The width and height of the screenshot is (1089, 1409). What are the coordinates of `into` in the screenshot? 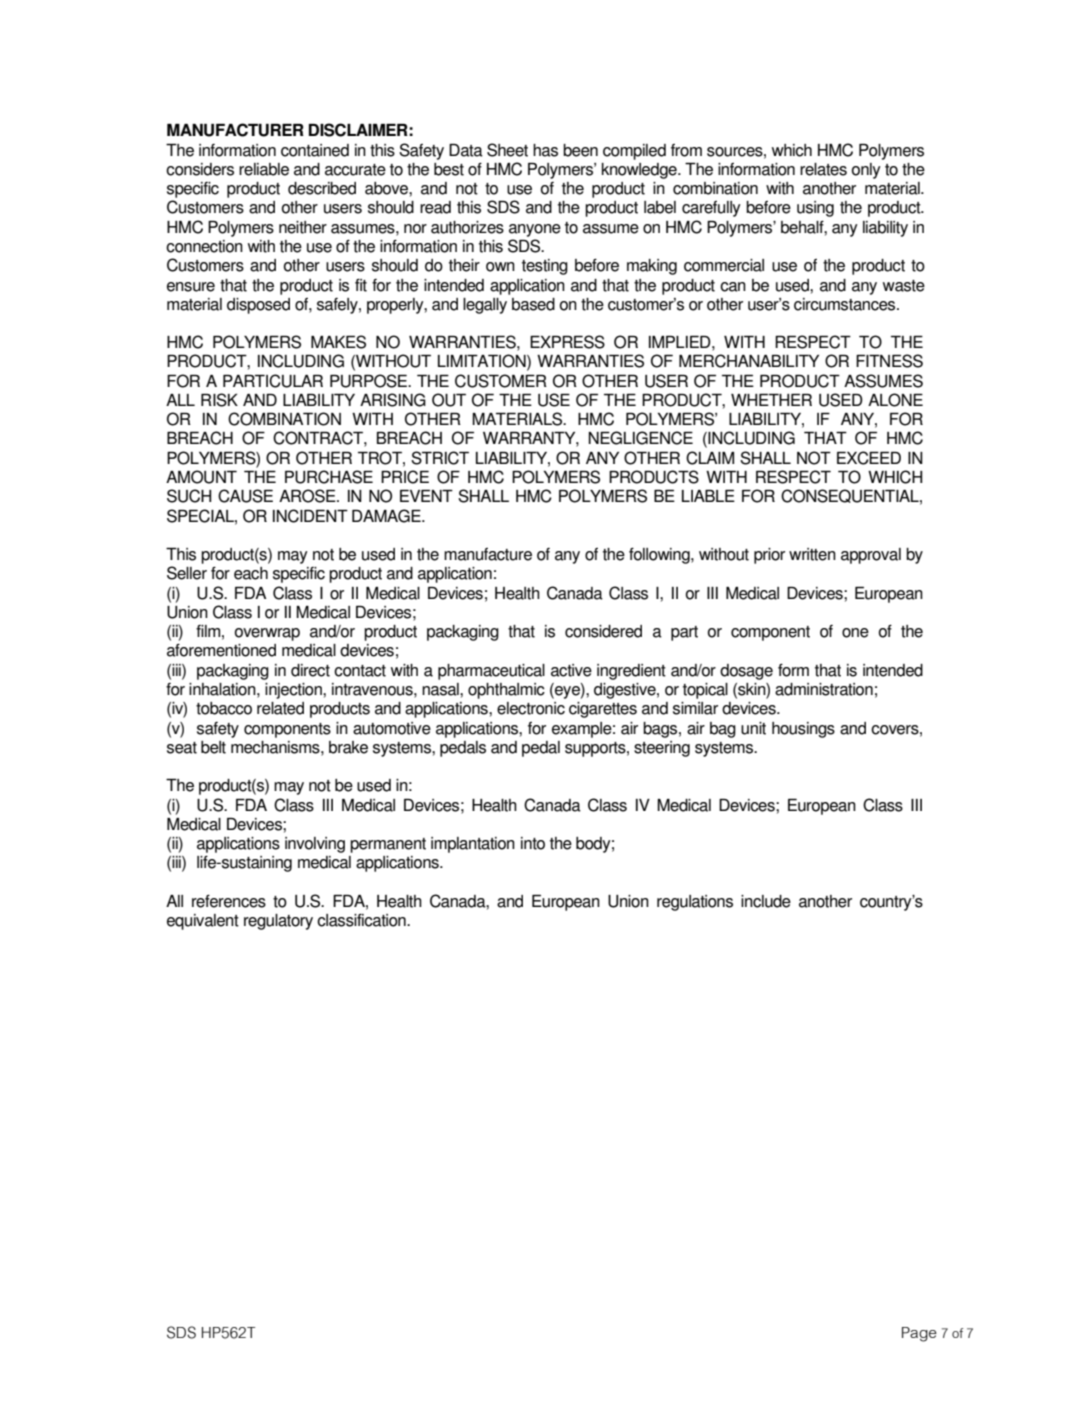 It's located at (533, 843).
